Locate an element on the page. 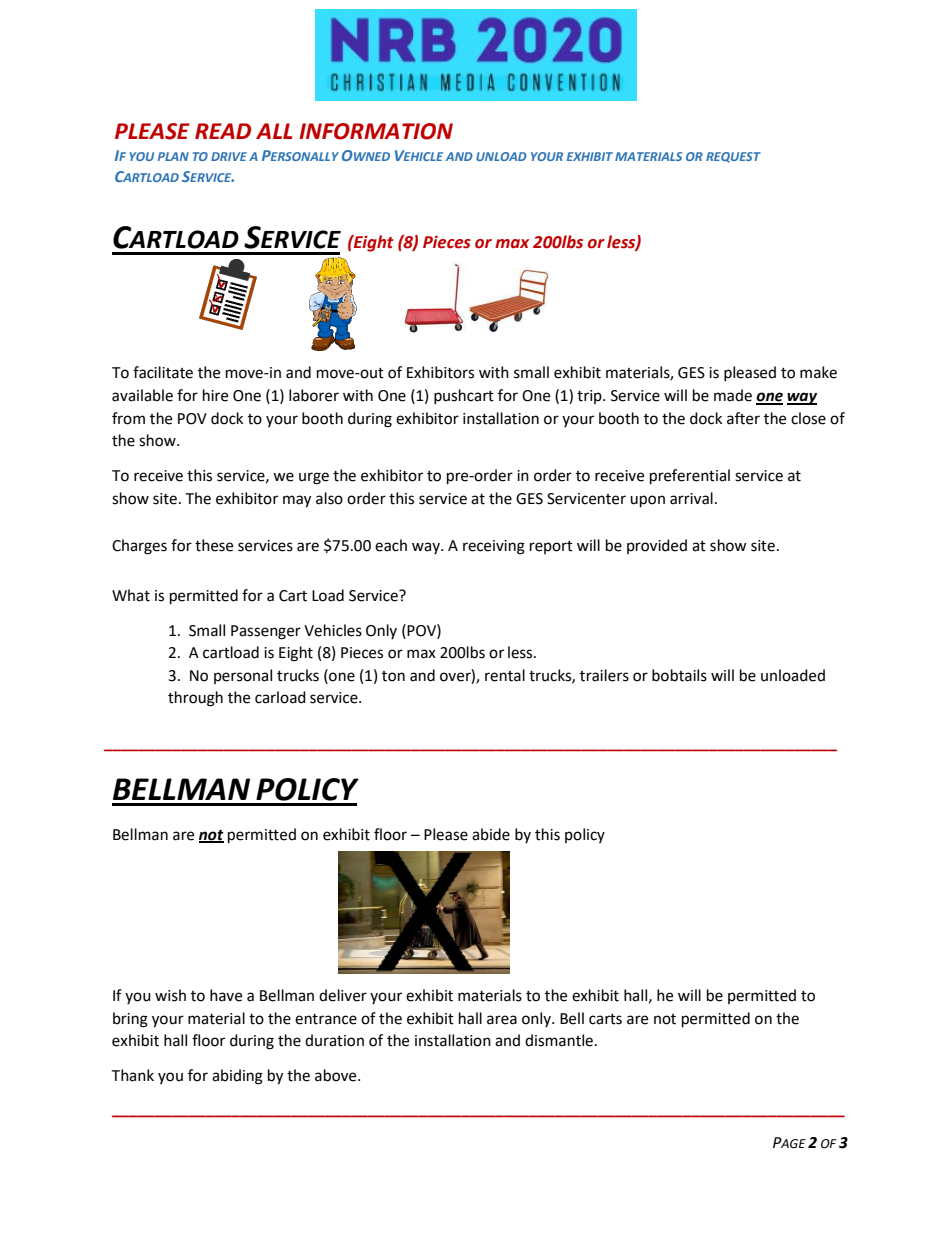 The width and height of the page is (952, 1233). hire is located at coordinates (215, 395).
